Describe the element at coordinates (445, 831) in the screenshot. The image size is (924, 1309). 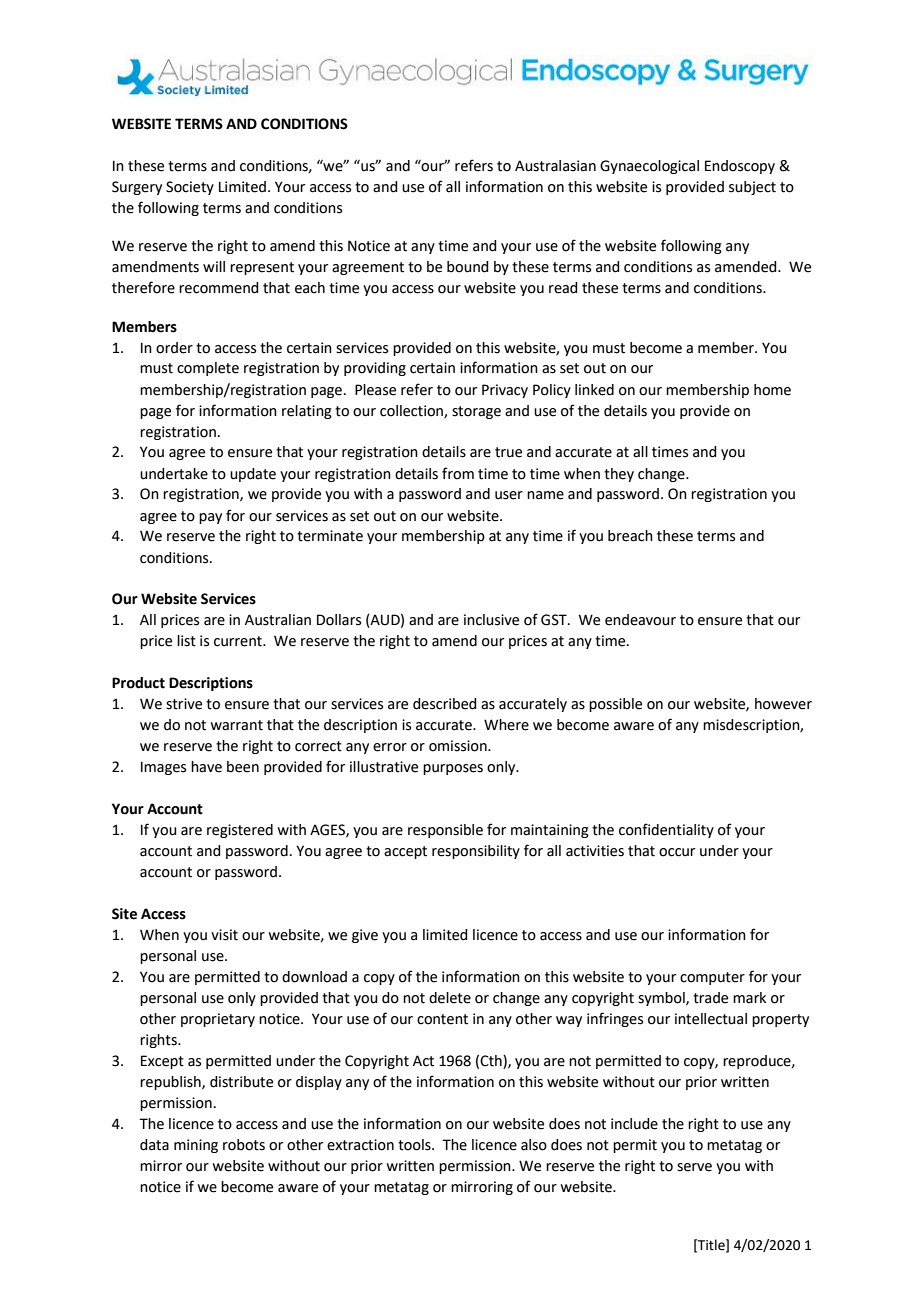
I see `responsible` at that location.
